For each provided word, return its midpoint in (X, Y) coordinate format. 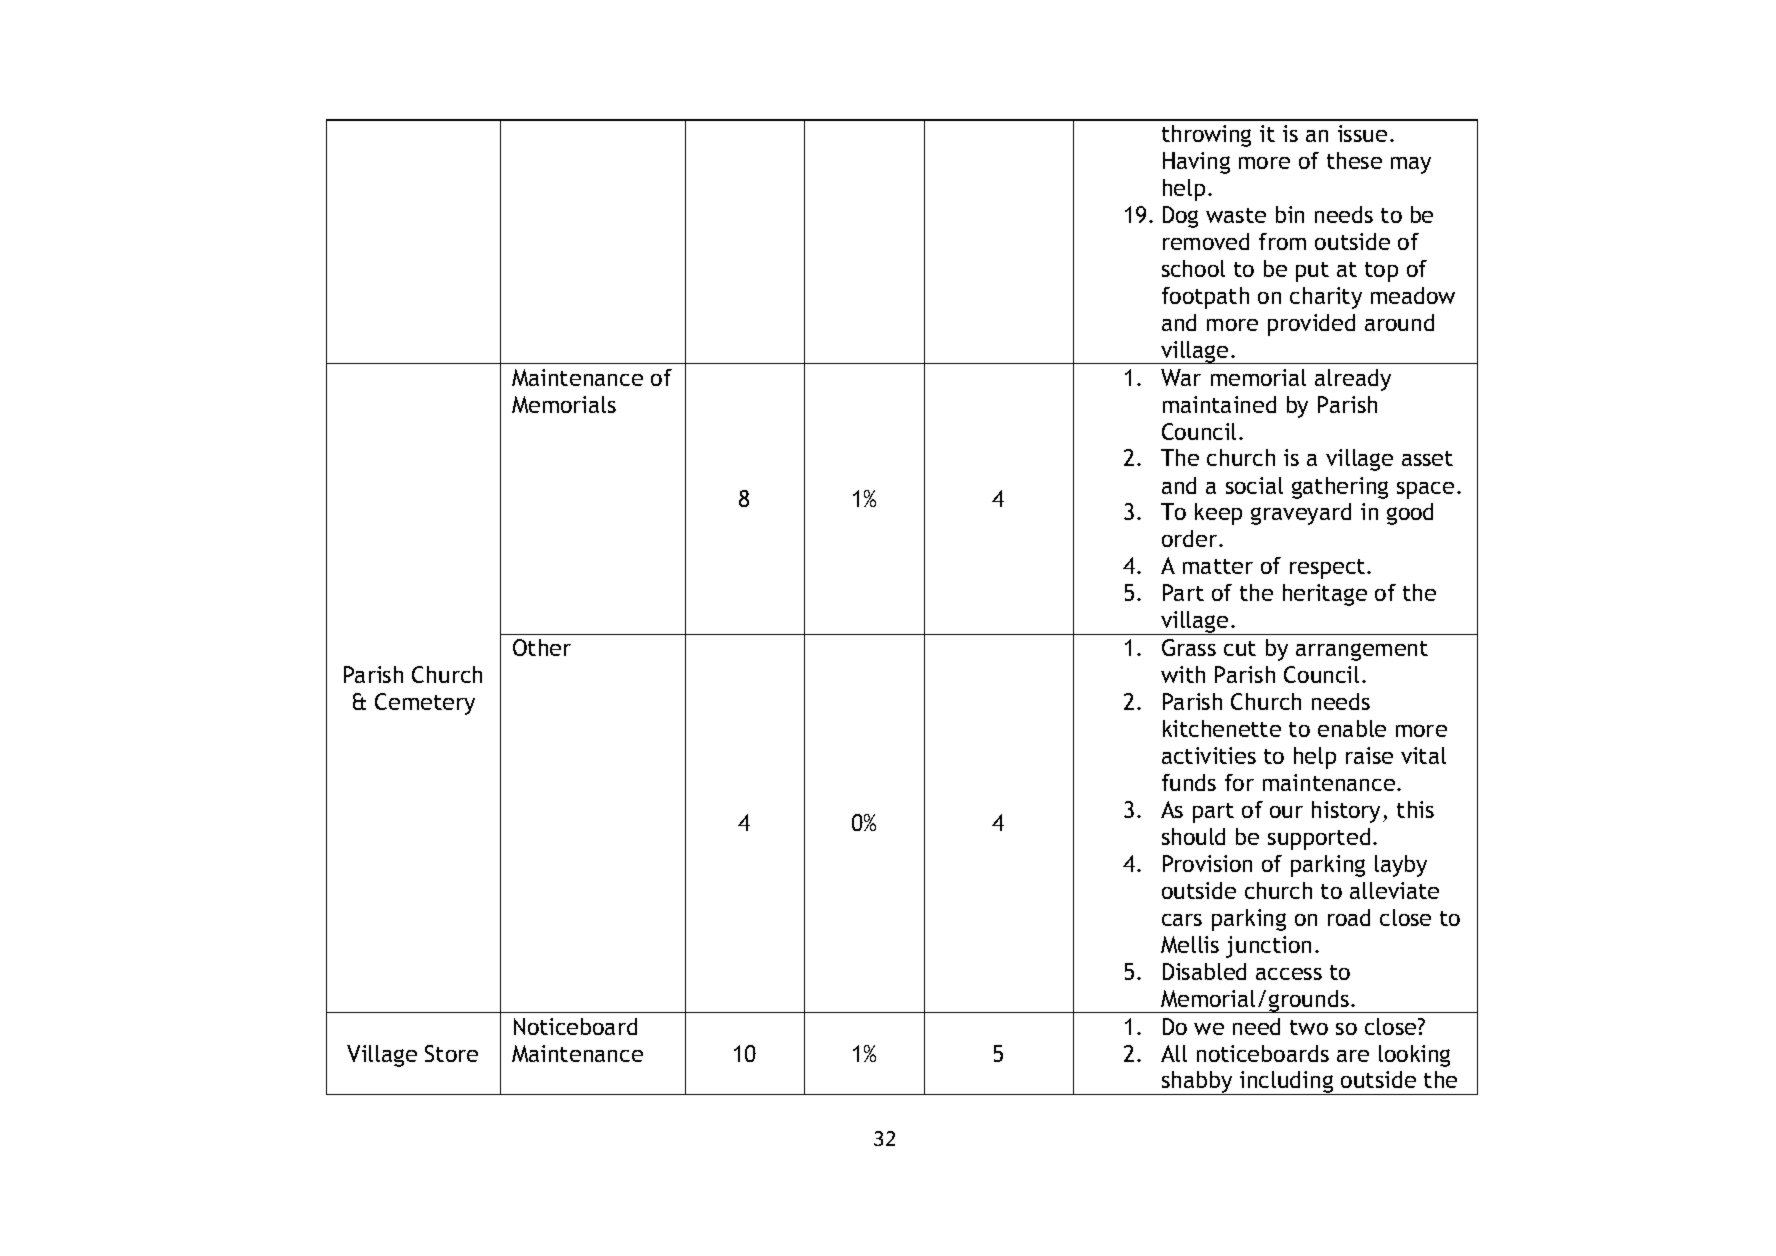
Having (1196, 163)
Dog (1180, 217)
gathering (1340, 488)
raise (1369, 755)
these (1354, 160)
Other (542, 647)
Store (451, 1053)
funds (1189, 782)
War (1181, 377)
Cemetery (425, 704)
